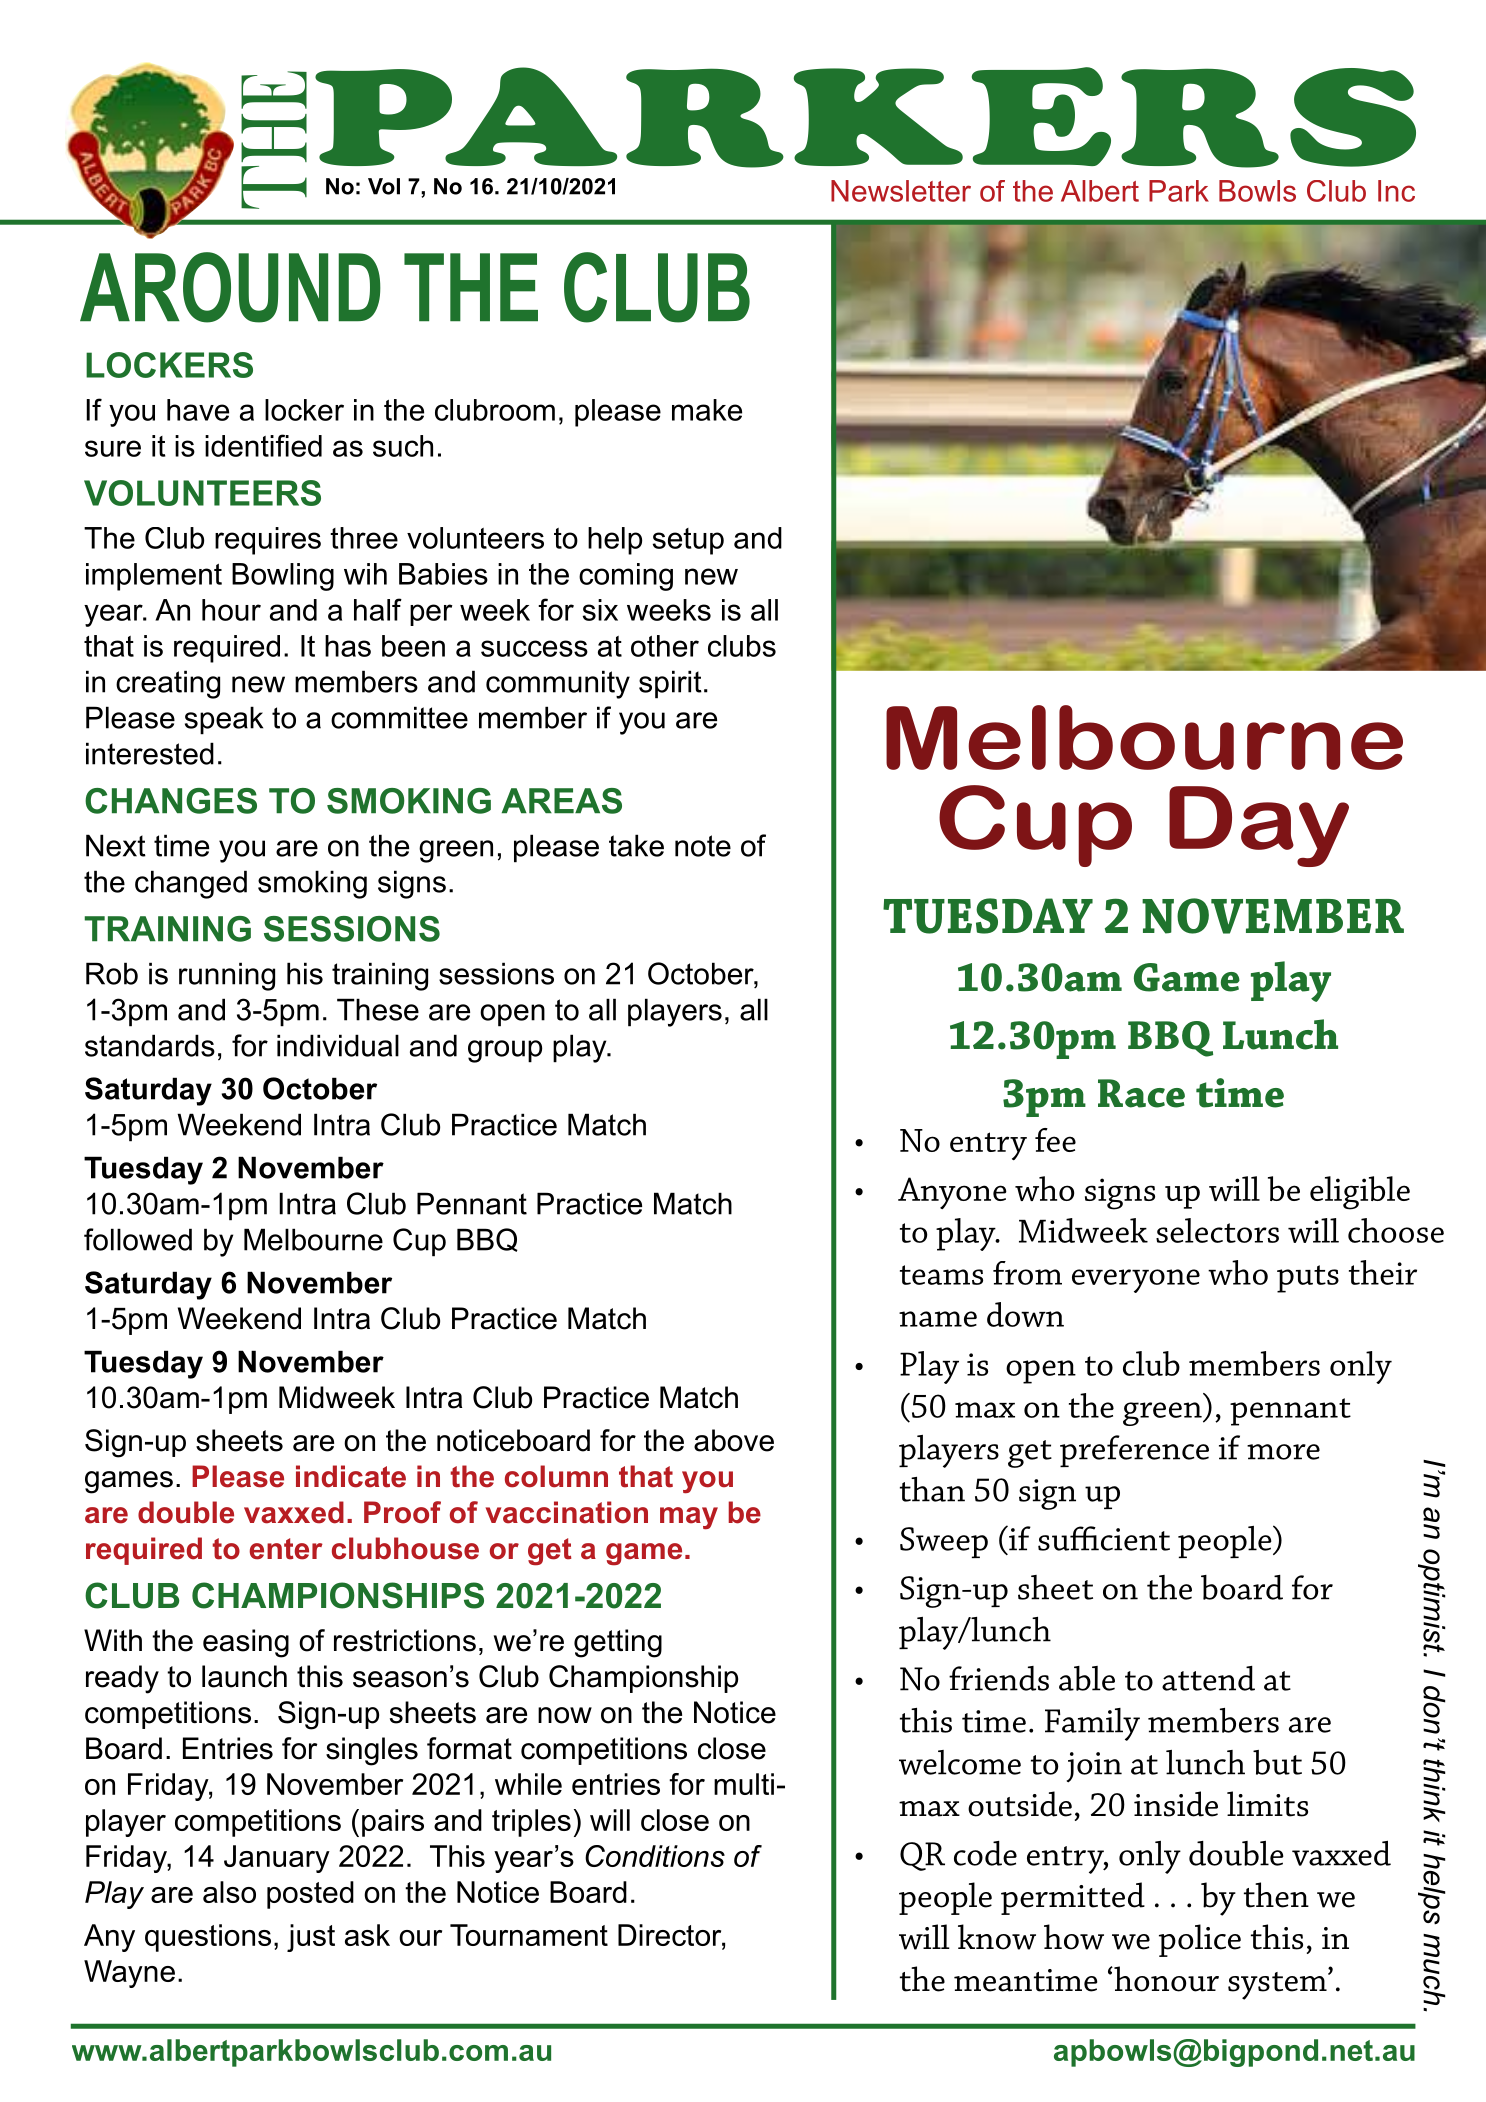 The image size is (1486, 2102). Describe the element at coordinates (351, 1476) in the screenshot. I see `indicate` at that location.
